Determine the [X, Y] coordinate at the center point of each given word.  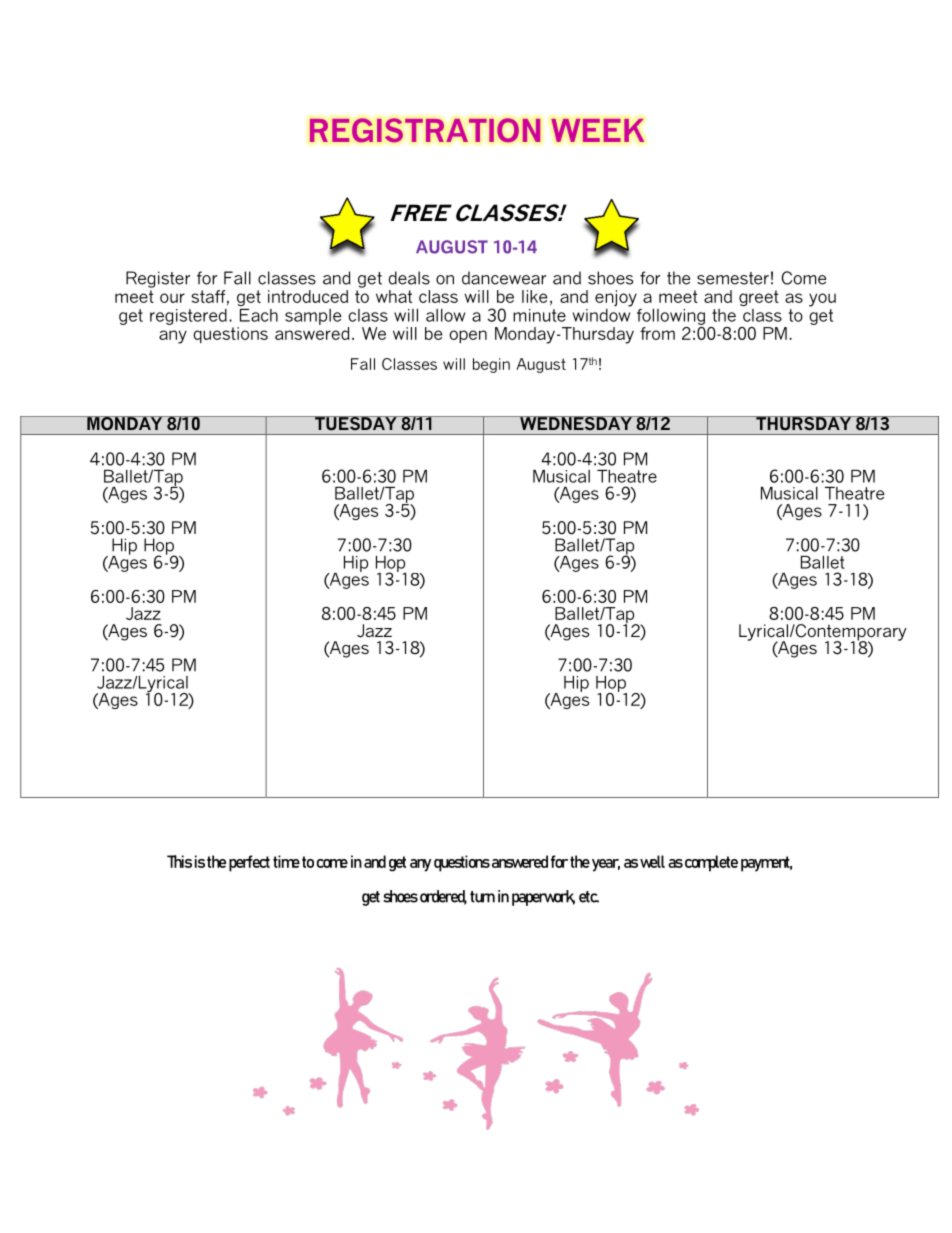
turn [482, 897]
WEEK [597, 130]
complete [711, 863]
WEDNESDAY [576, 423]
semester [733, 278]
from [657, 333]
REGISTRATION [425, 130]
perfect [249, 863]
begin [491, 365]
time [286, 861]
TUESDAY [356, 423]
